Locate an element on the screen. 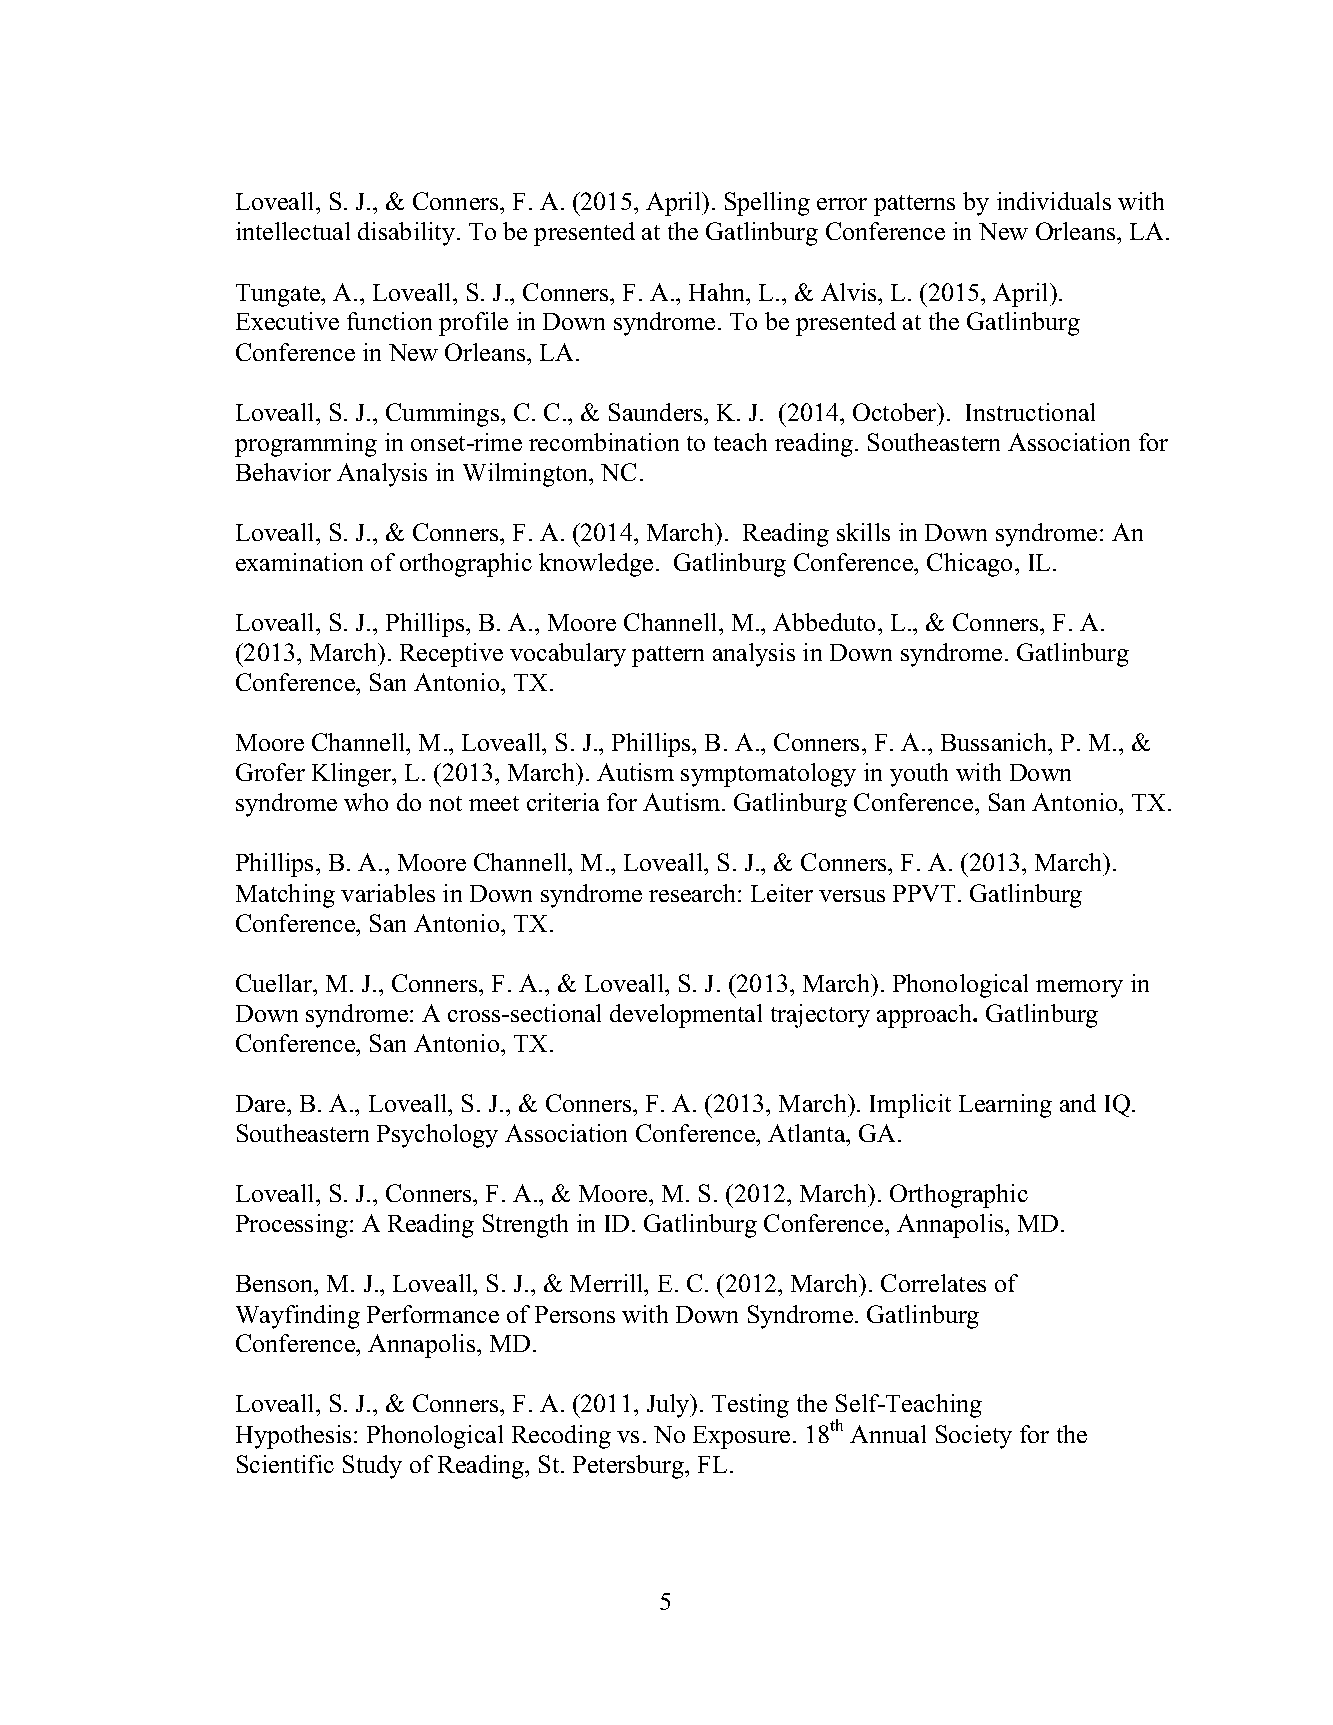  disability is located at coordinates (406, 234).
